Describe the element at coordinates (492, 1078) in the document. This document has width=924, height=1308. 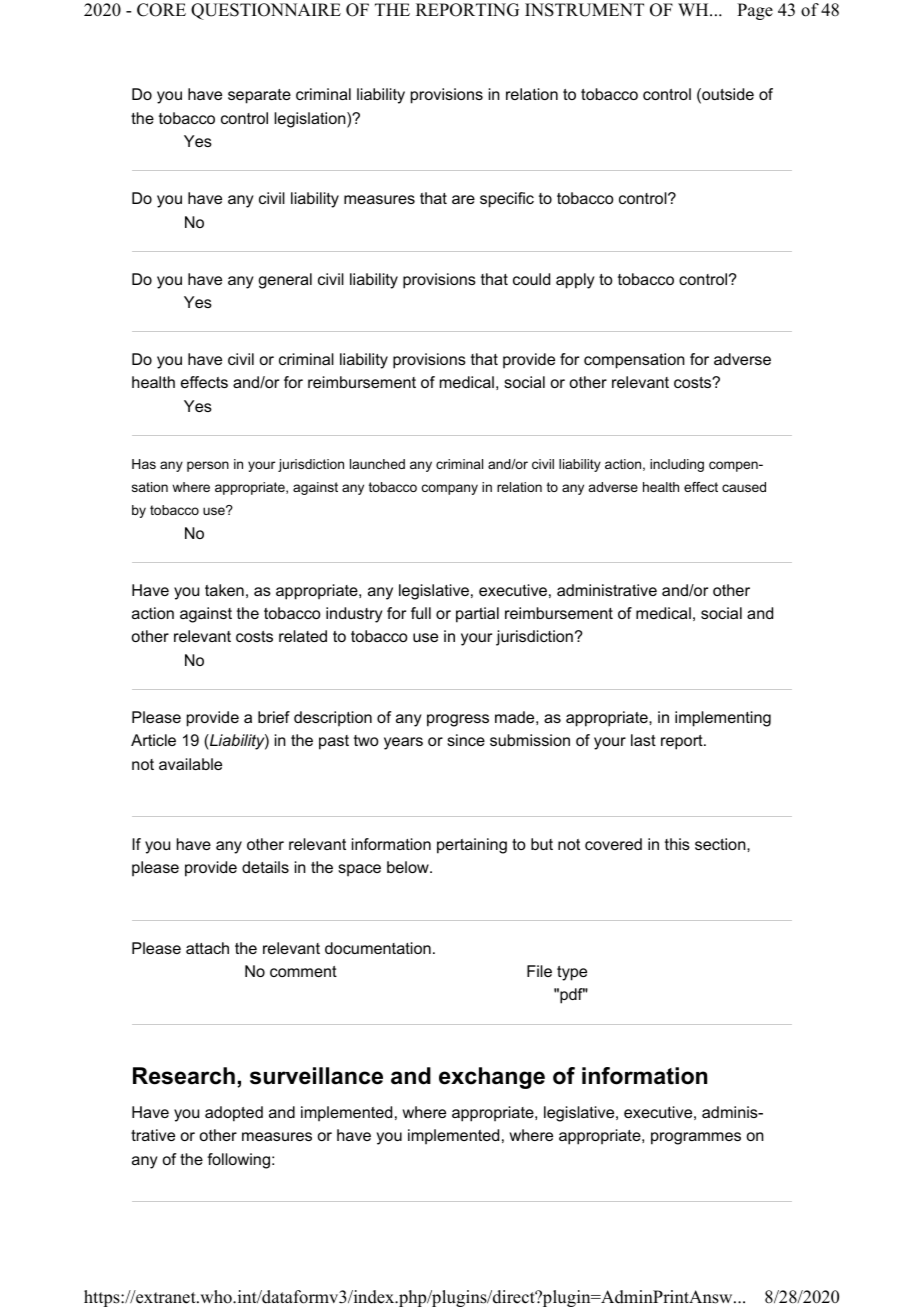
I see `exchange` at that location.
